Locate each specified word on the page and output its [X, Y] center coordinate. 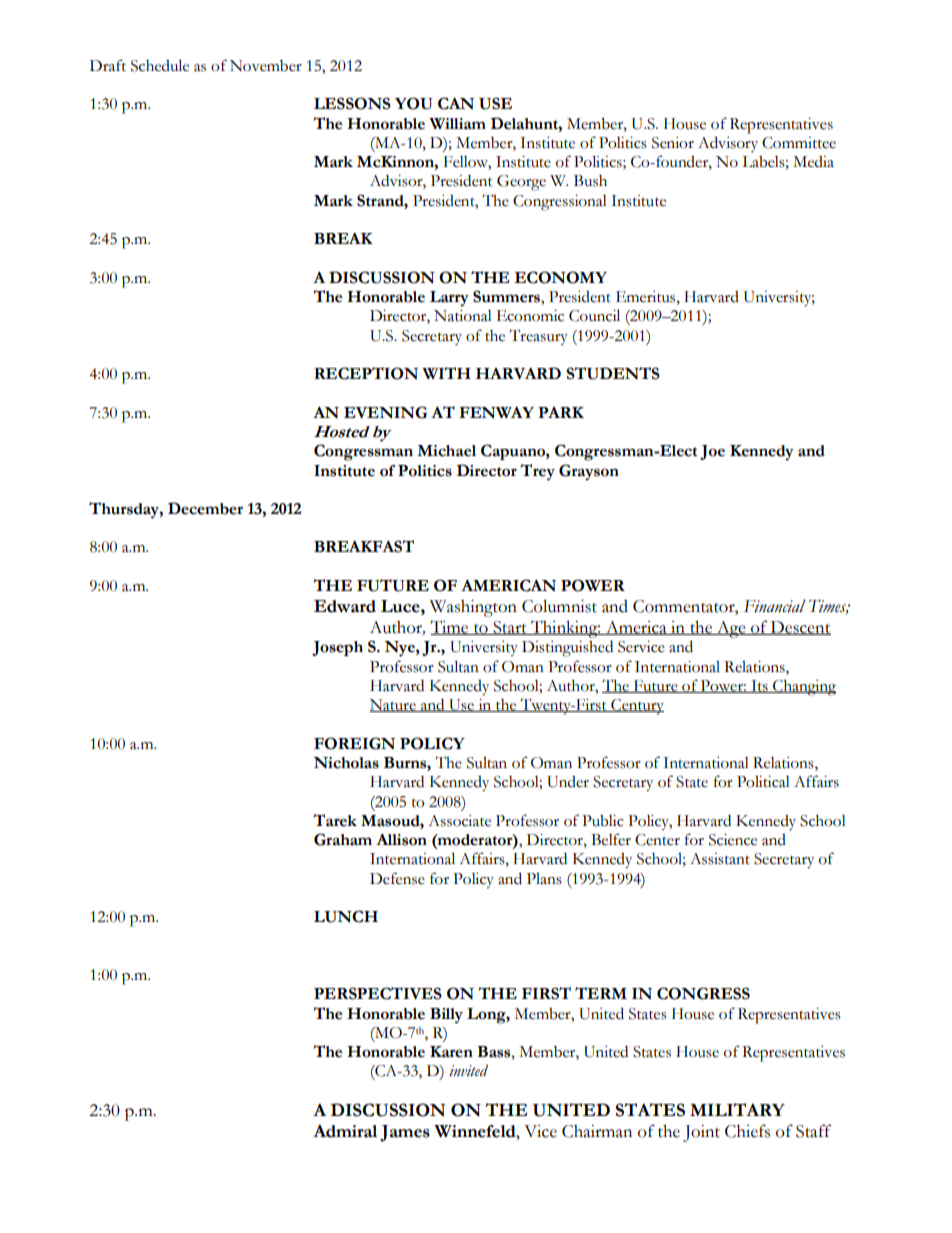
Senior [673, 143]
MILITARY [737, 1109]
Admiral [345, 1131]
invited [468, 1071]
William [457, 124]
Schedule [160, 65]
